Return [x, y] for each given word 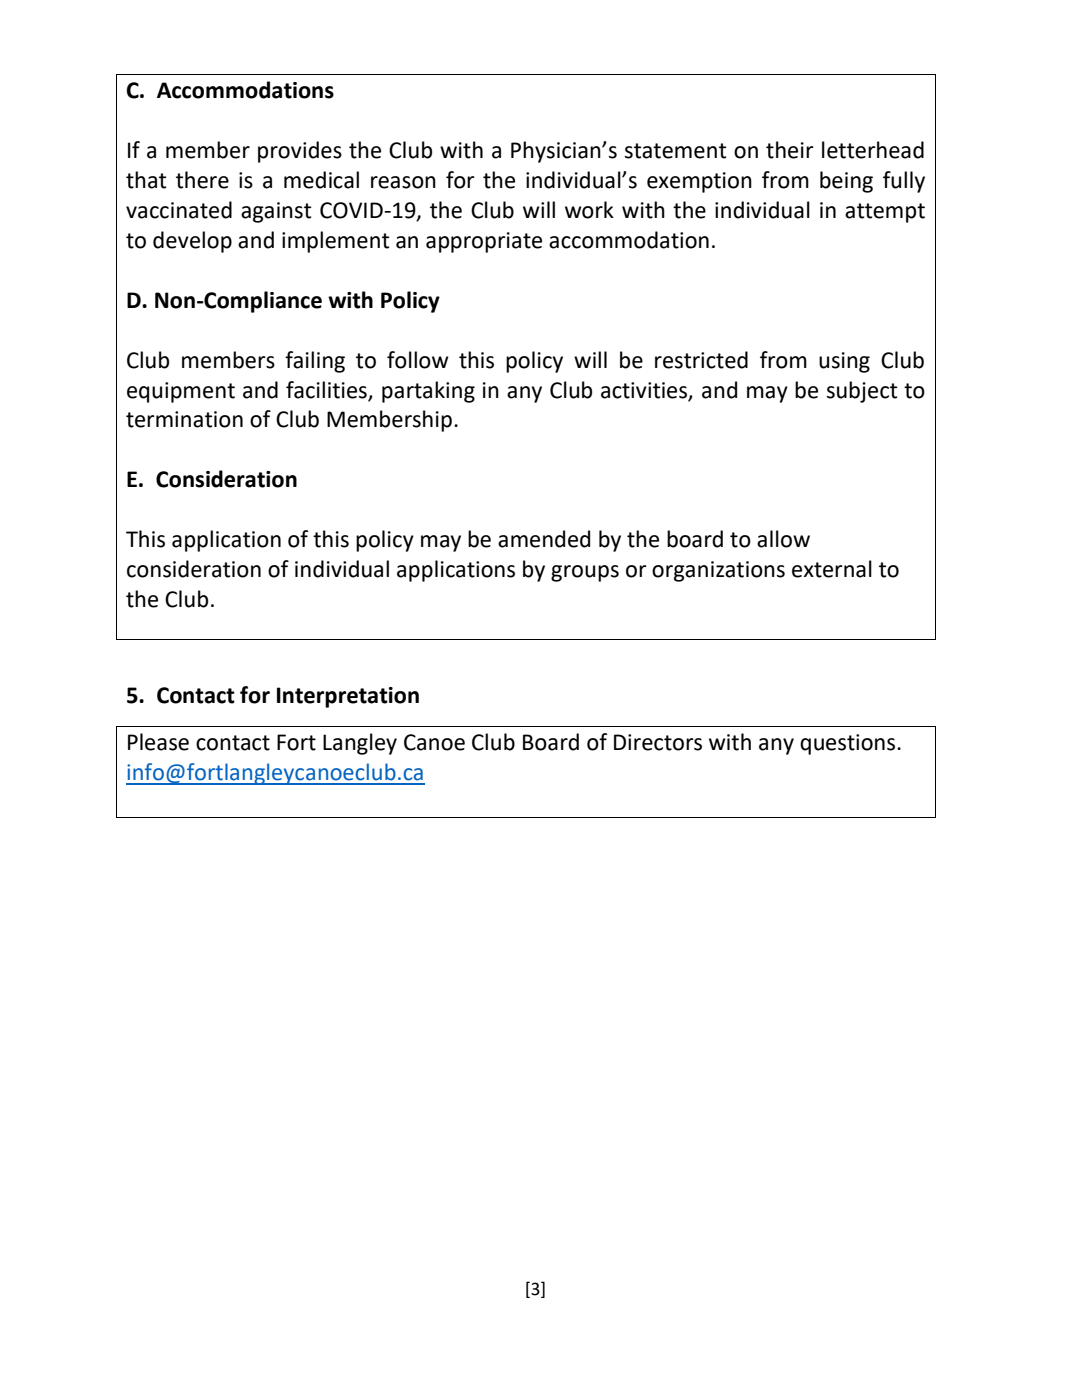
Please [158, 742]
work [589, 210]
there [202, 180]
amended [544, 539]
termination [184, 419]
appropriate [484, 242]
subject [862, 392]
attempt [885, 213]
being [846, 182]
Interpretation [348, 697]
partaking [428, 392]
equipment [181, 392]
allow [783, 539]
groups [585, 573]
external [832, 569]
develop [192, 242]
